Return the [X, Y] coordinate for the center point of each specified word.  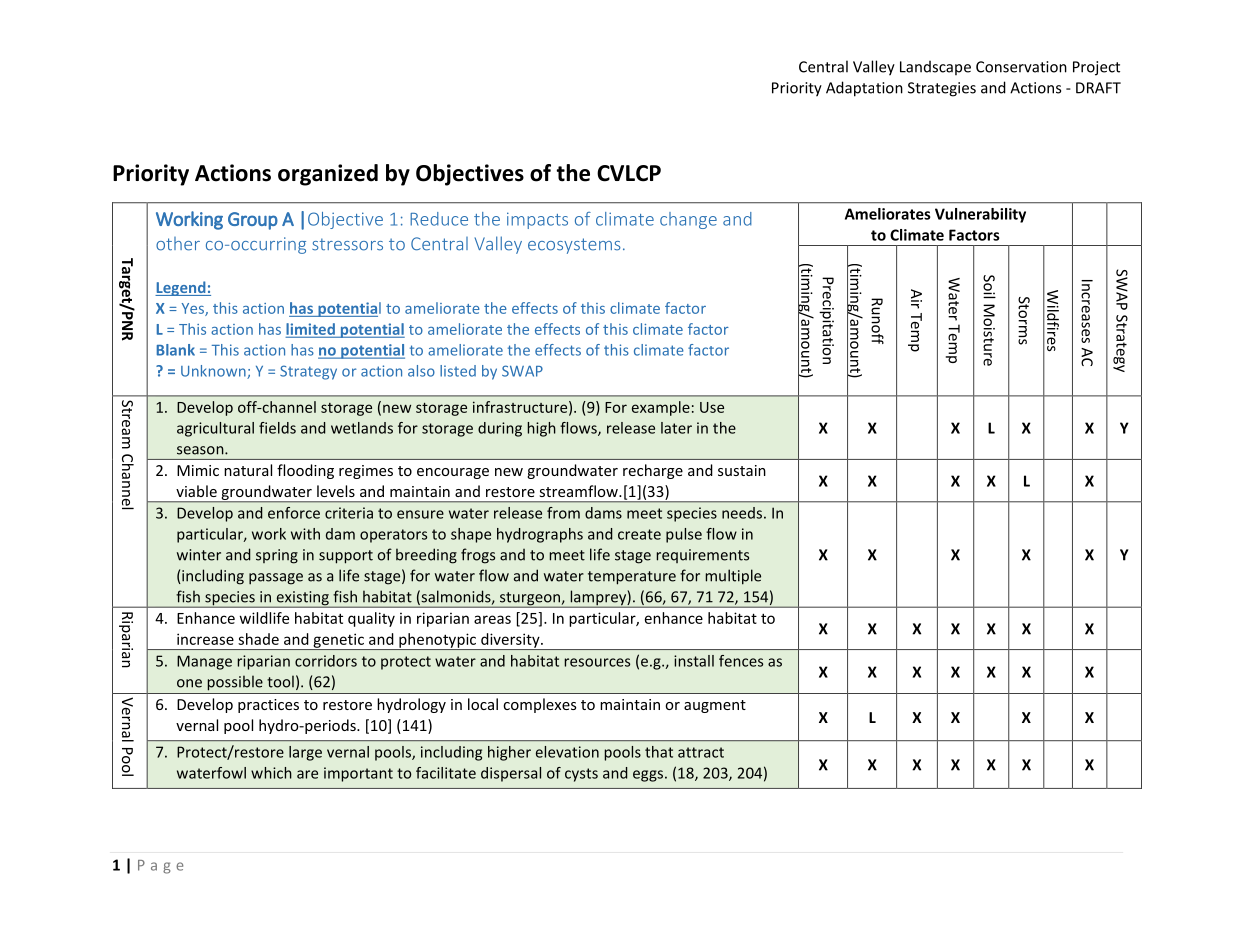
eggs [648, 776]
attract [701, 752]
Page [160, 867]
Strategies [942, 89]
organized [328, 175]
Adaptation [864, 89]
